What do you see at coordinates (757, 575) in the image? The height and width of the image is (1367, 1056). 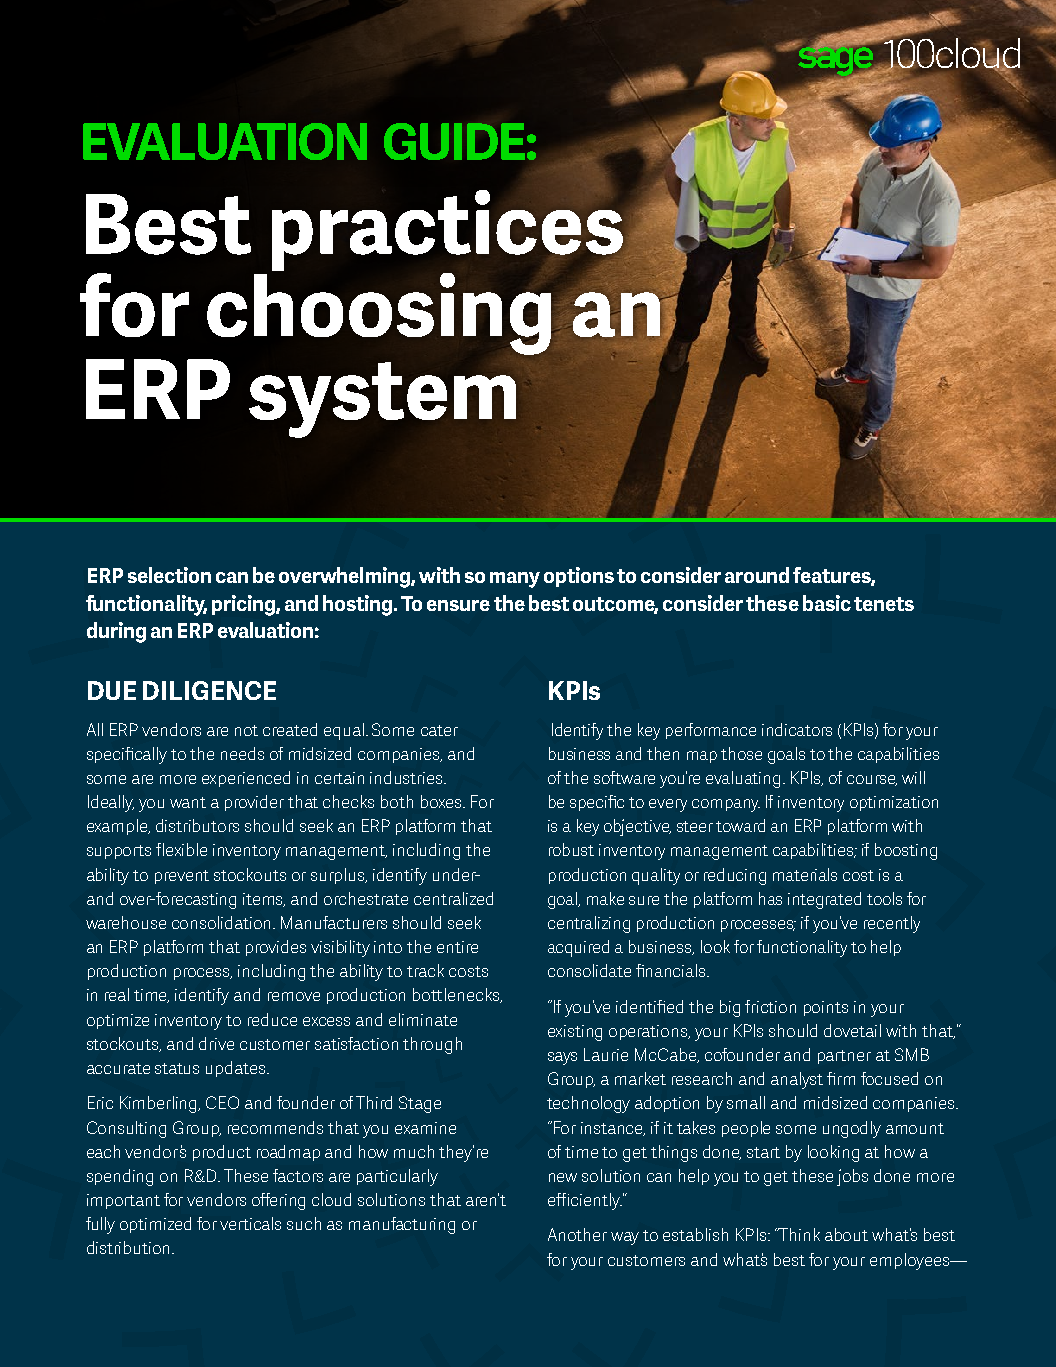 I see `around` at bounding box center [757, 575].
